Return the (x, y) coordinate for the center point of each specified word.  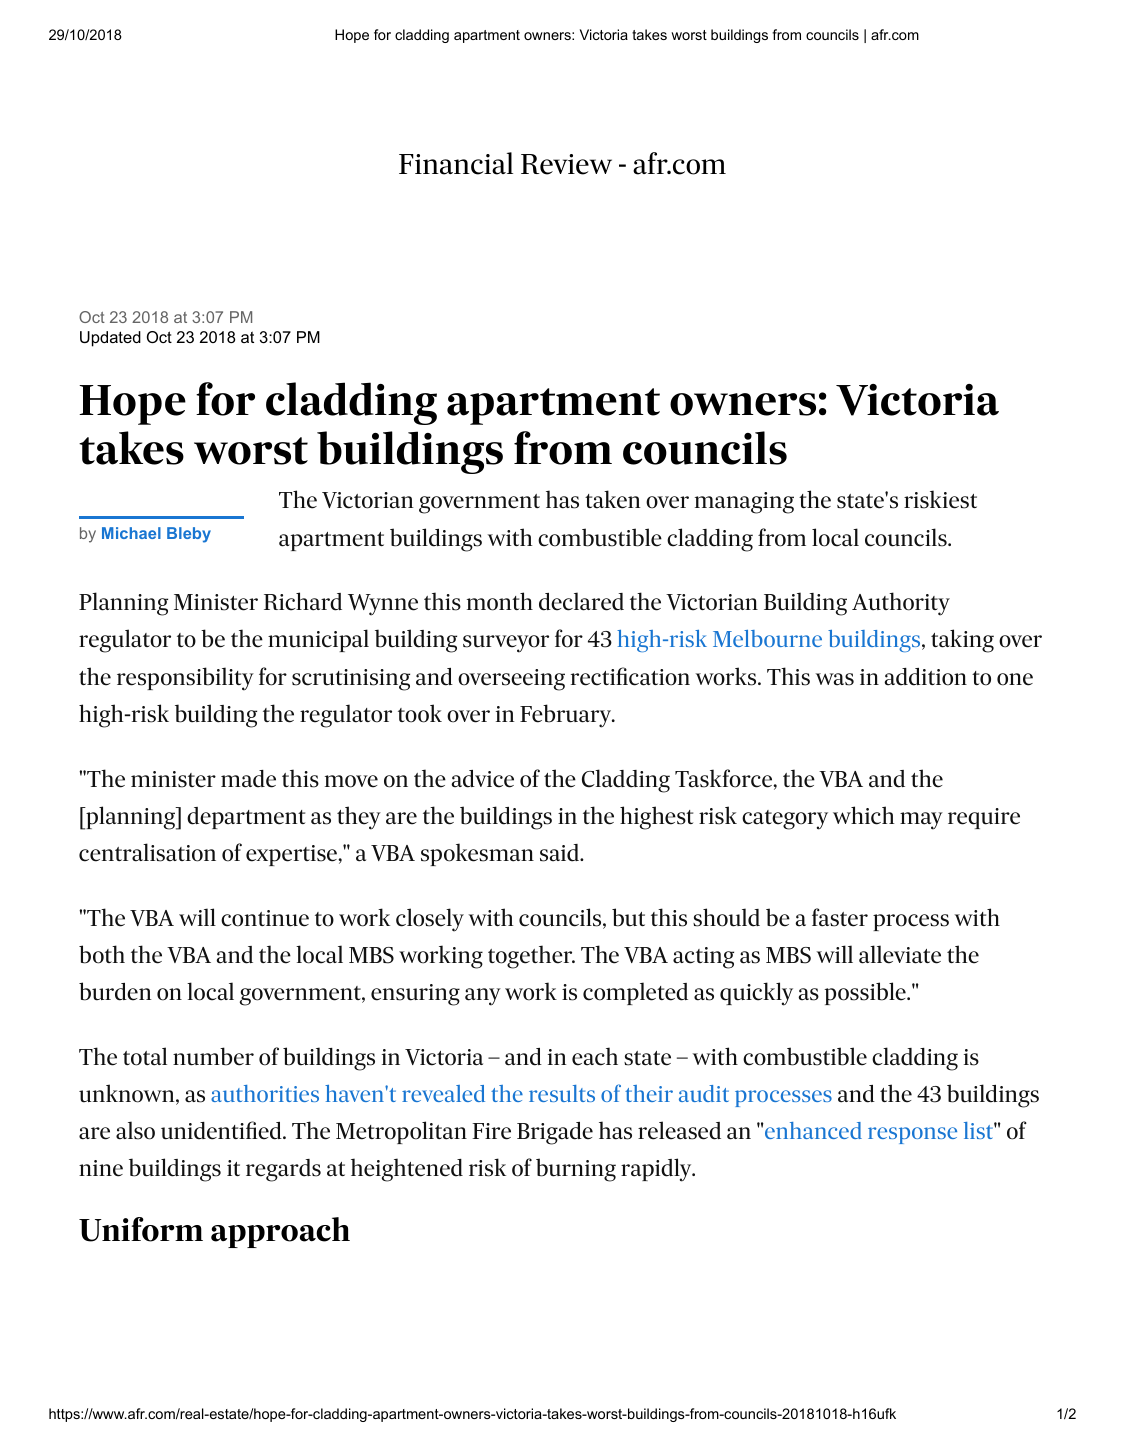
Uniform (141, 1229)
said (561, 853)
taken (612, 499)
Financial (456, 163)
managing (744, 503)
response (912, 1135)
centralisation (147, 852)
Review (566, 164)
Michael (131, 533)
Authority (901, 604)
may (921, 821)
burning (576, 1170)
